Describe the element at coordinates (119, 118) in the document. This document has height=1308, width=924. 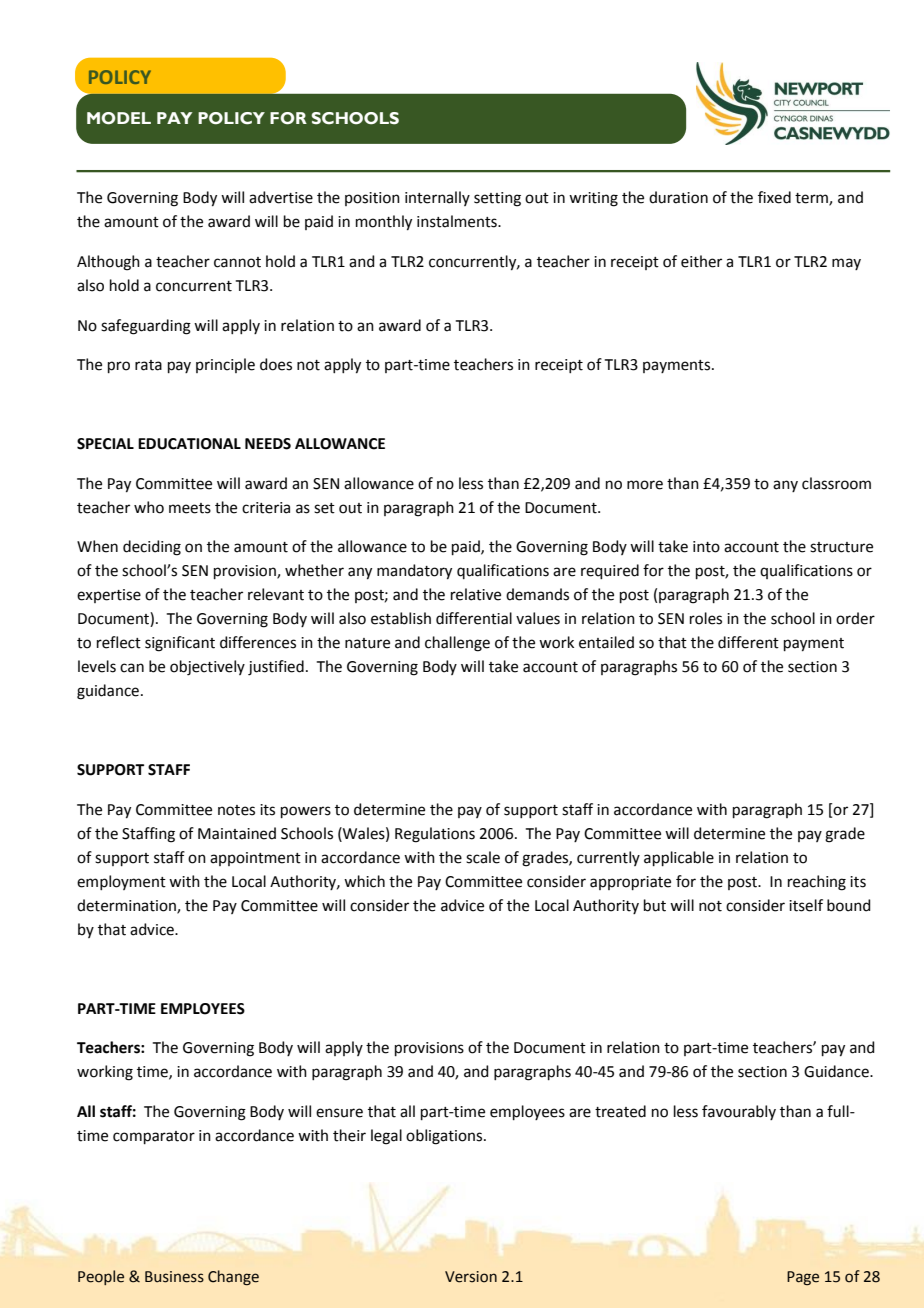
I see `MODEL` at that location.
